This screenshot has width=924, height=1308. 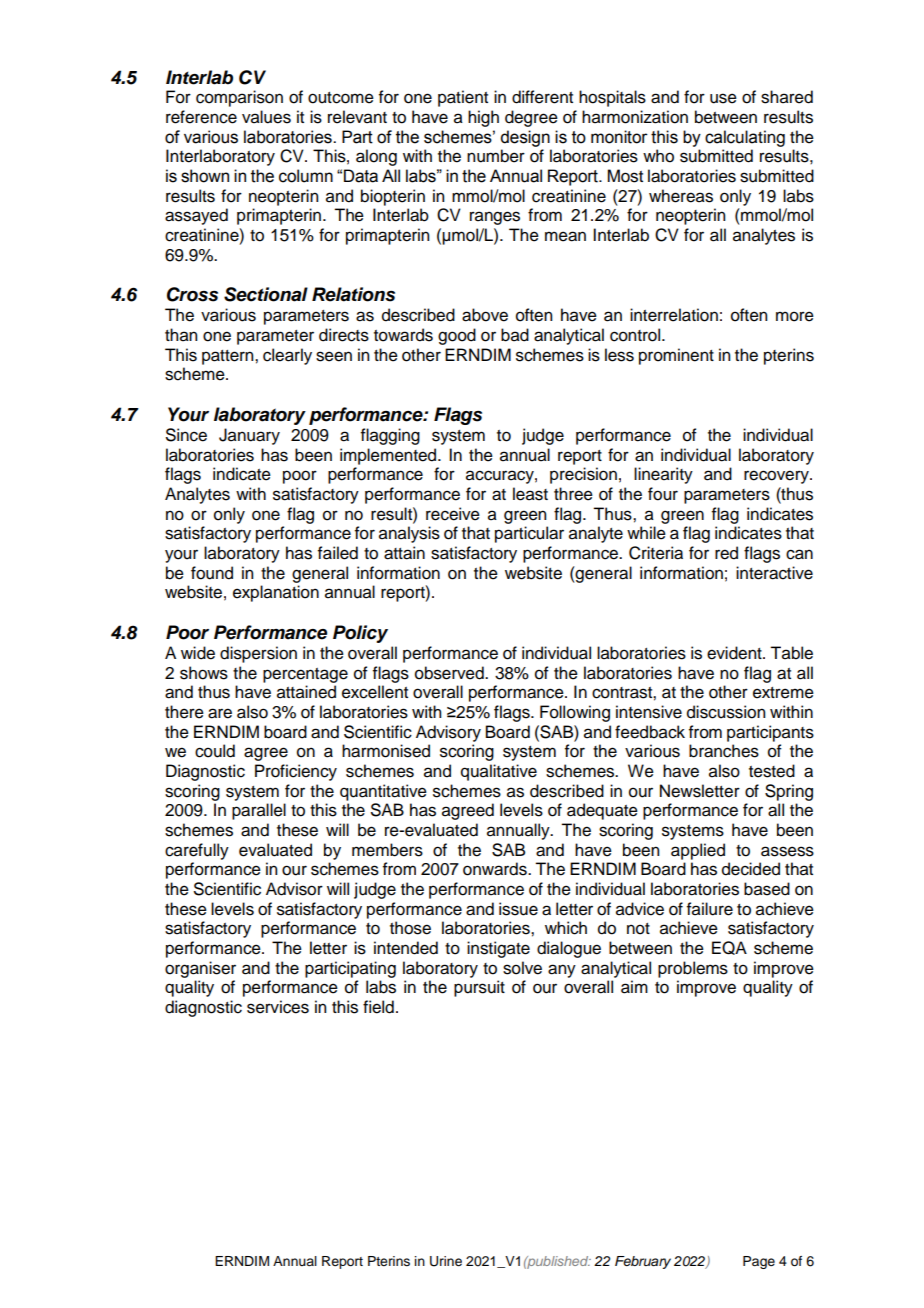 I want to click on Urine, so click(x=446, y=1261).
